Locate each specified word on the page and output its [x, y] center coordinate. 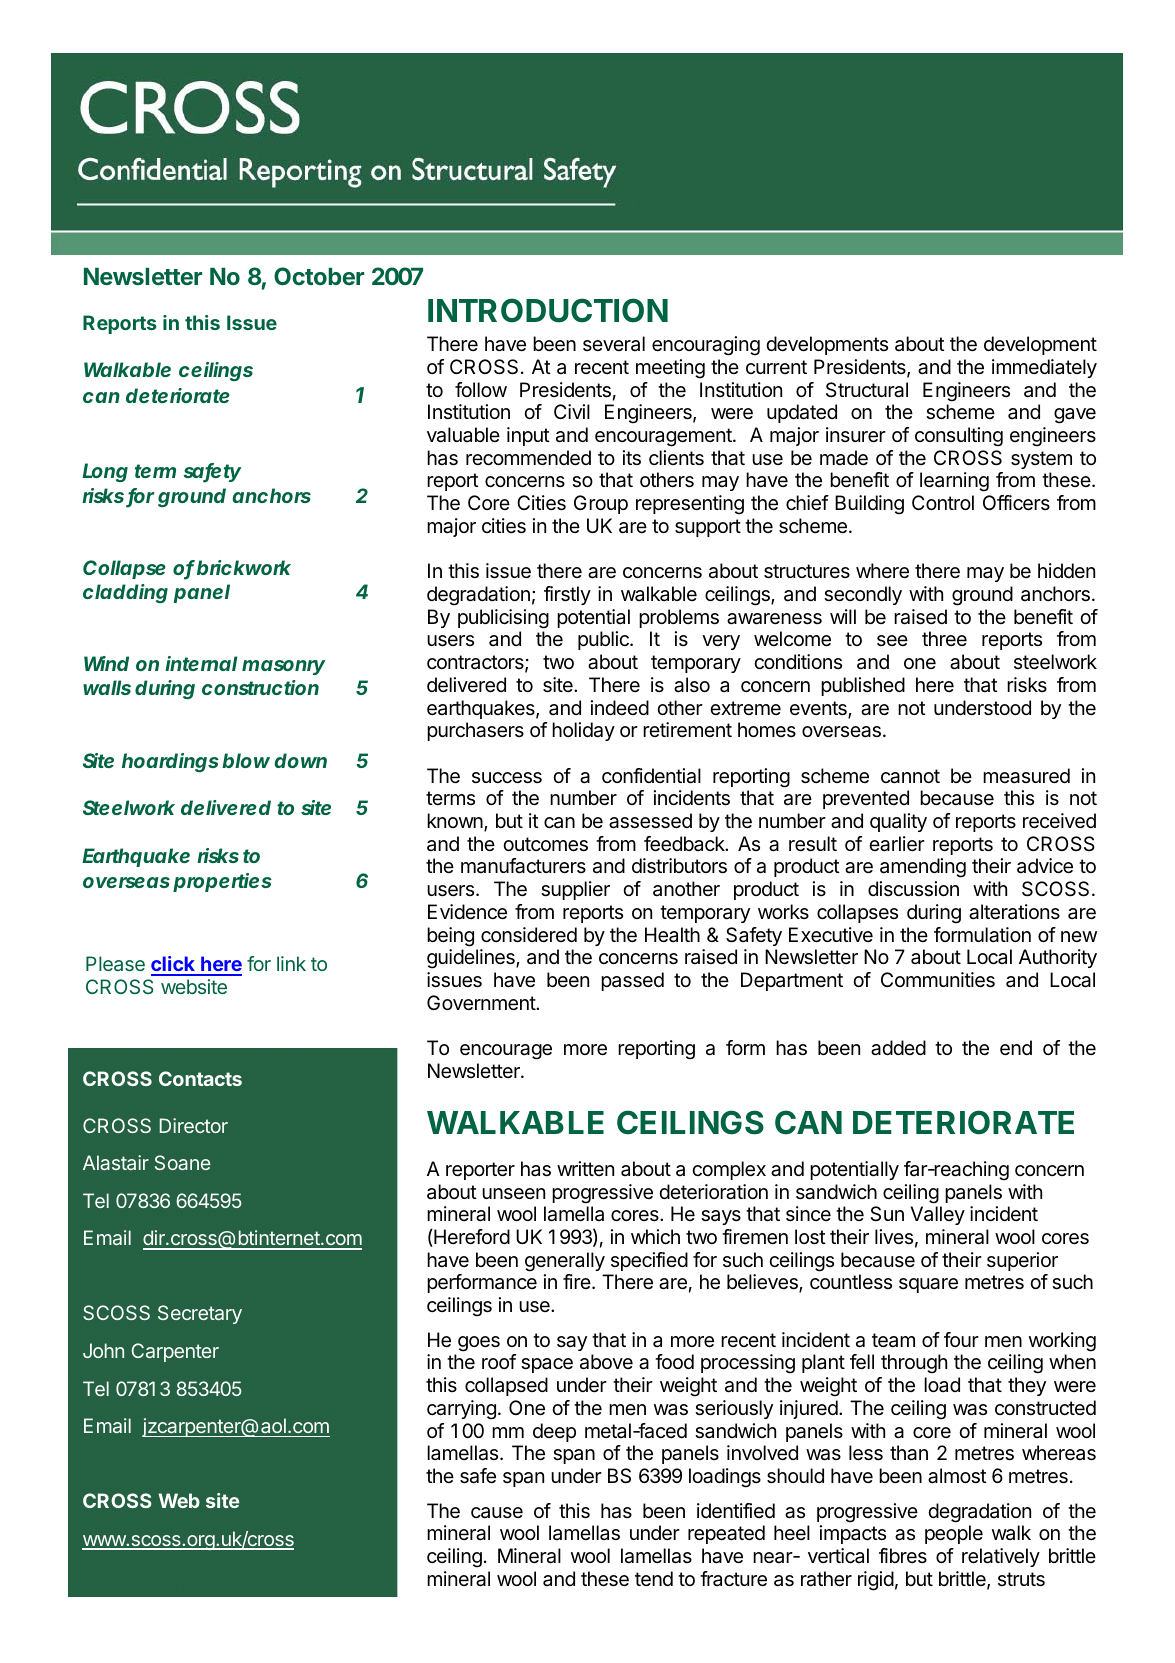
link [291, 963]
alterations [1014, 912]
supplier [575, 890]
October [319, 276]
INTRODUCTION [548, 310]
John [103, 1350]
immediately [1044, 368]
